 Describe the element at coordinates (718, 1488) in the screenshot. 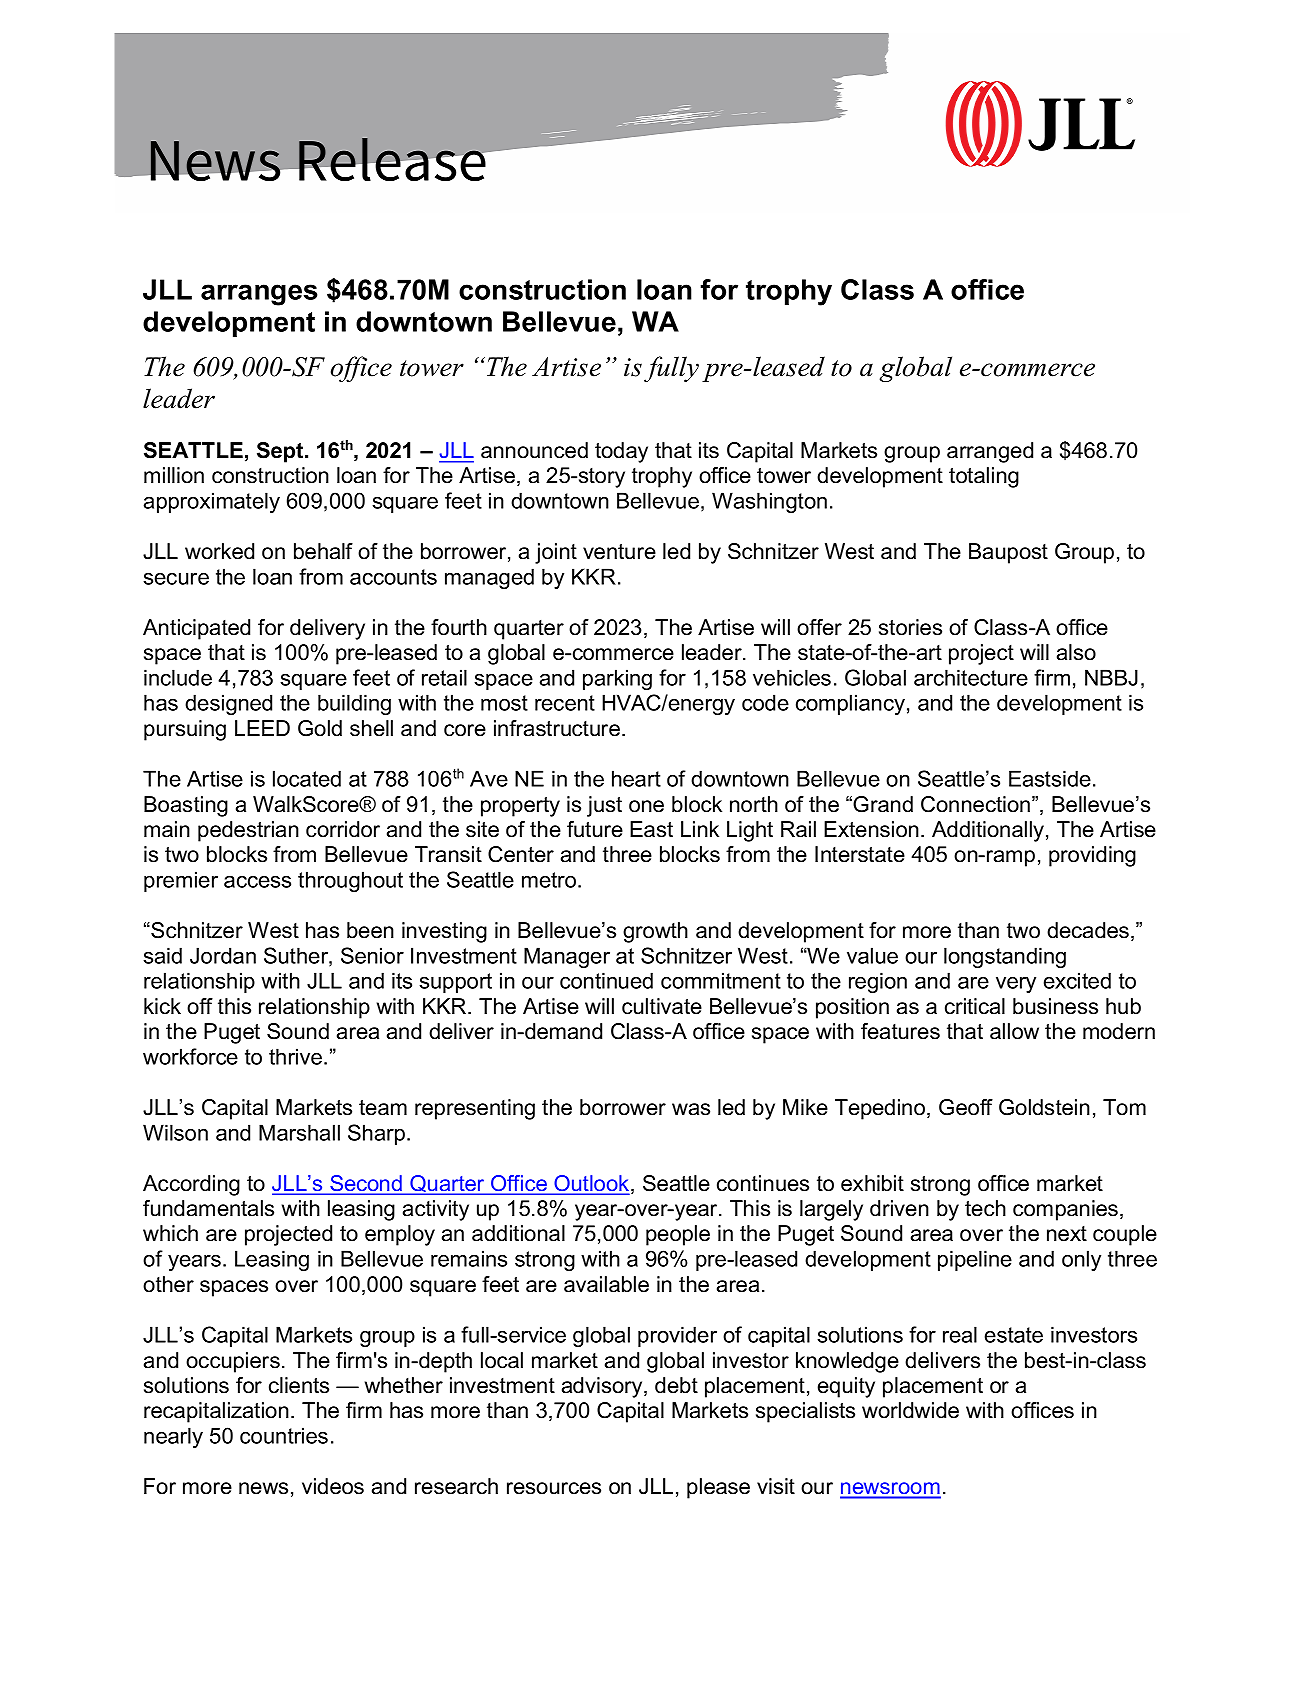

I see `please` at that location.
